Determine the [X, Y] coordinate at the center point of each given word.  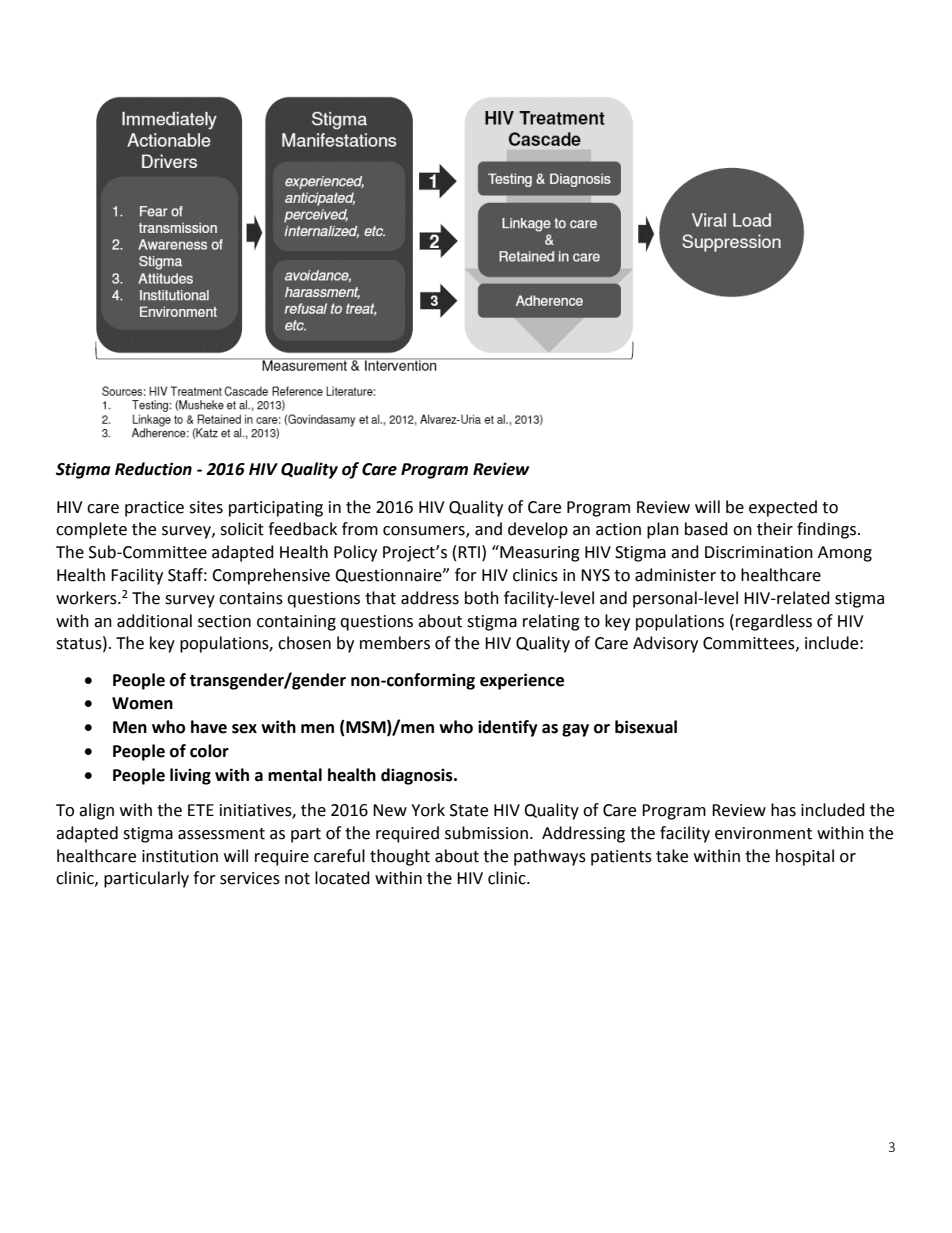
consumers [425, 532]
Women [142, 703]
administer [675, 575]
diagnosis [418, 776]
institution [180, 856]
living [190, 776]
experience [522, 681]
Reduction [153, 469]
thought [400, 857]
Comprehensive [271, 576]
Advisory [665, 644]
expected [783, 508]
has [783, 810]
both [482, 598]
